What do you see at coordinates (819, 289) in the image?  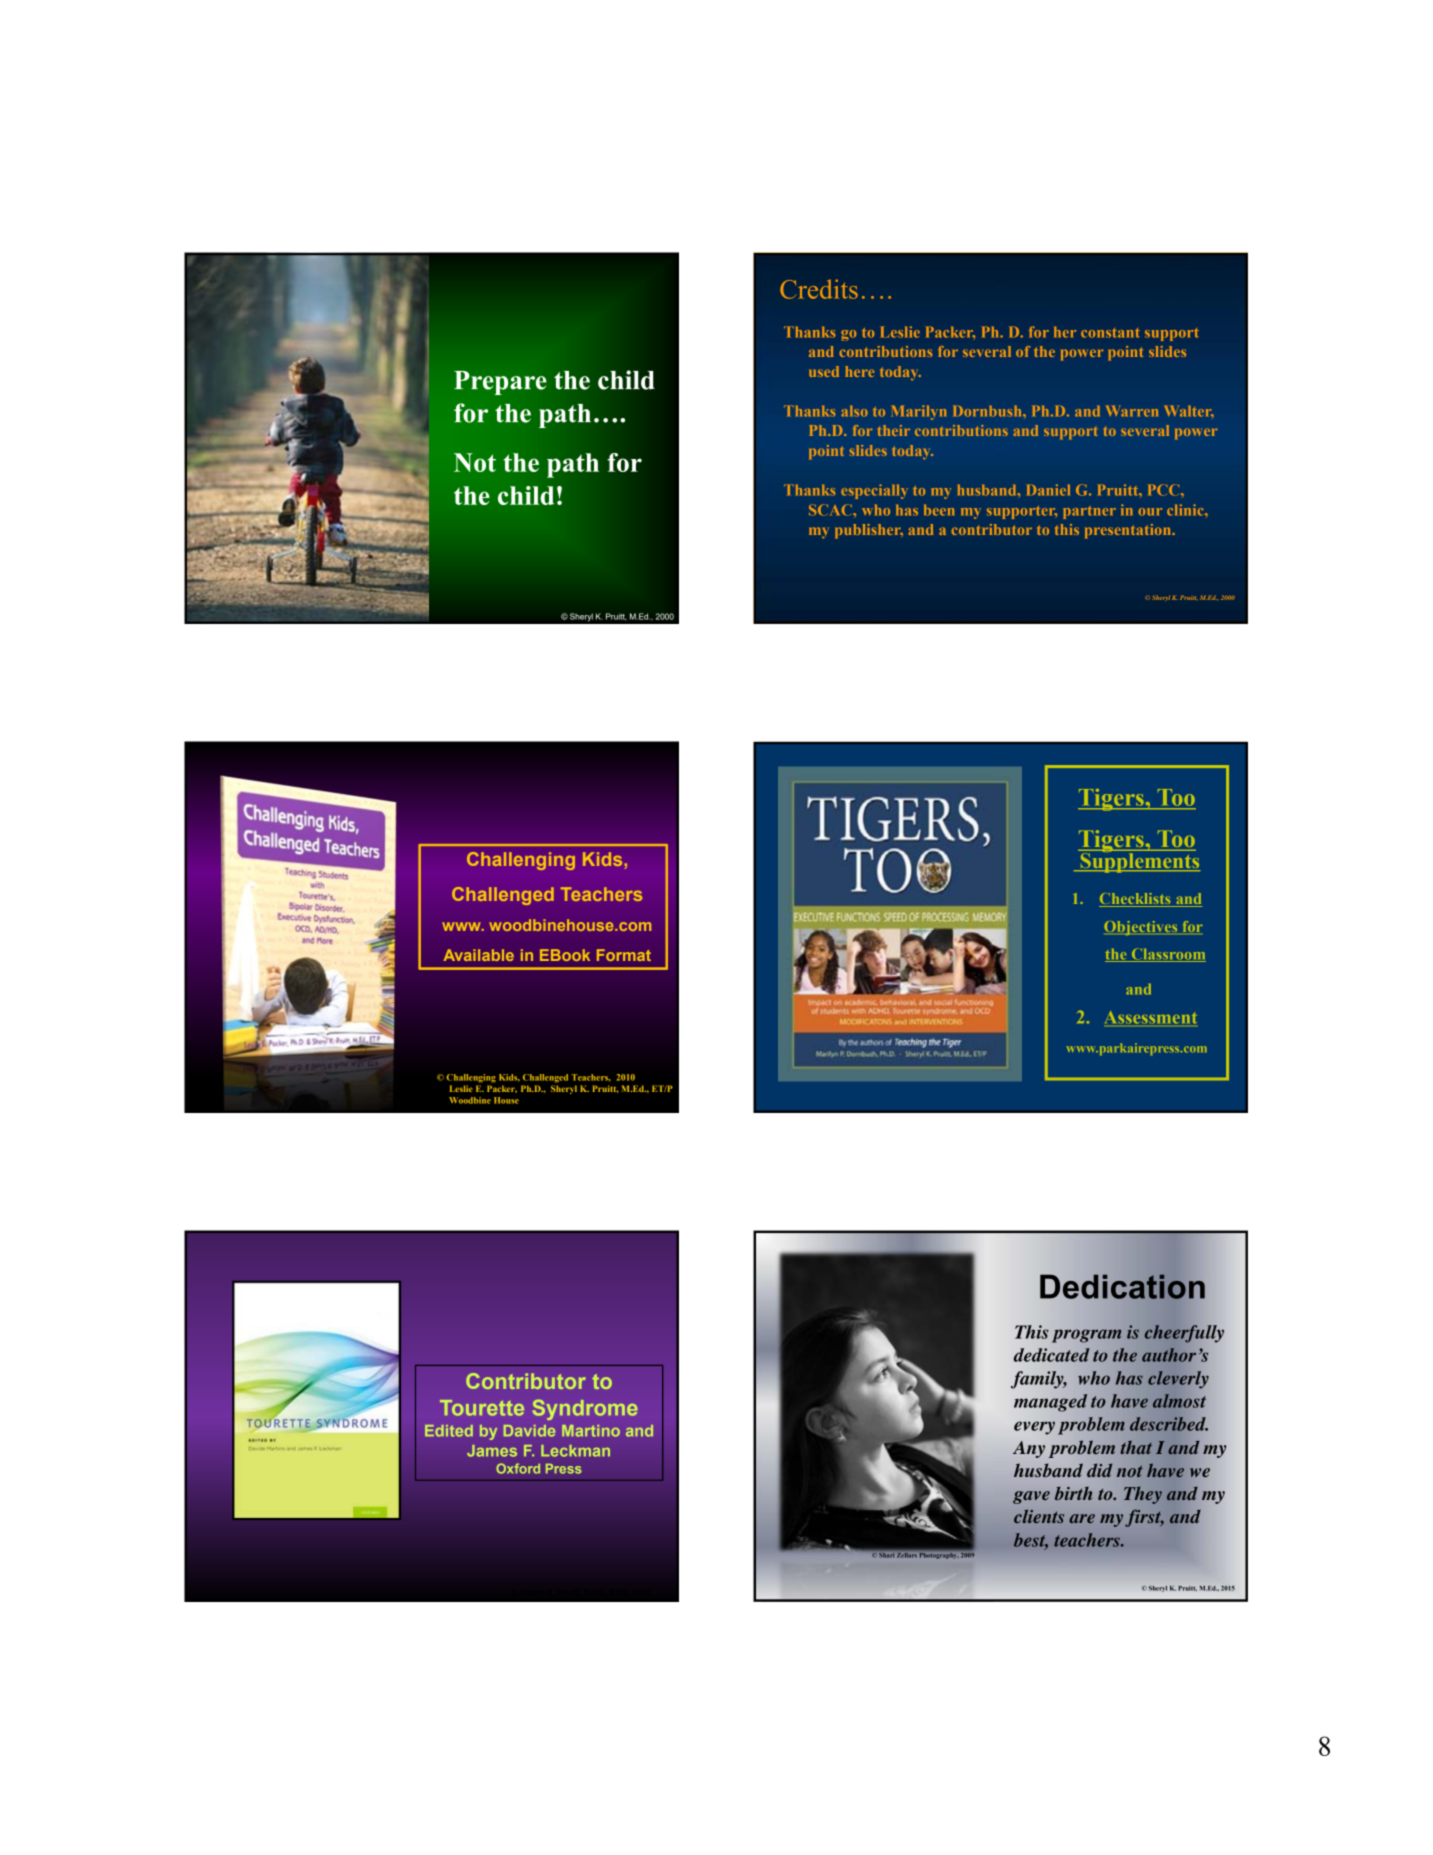 I see `Credits` at bounding box center [819, 289].
